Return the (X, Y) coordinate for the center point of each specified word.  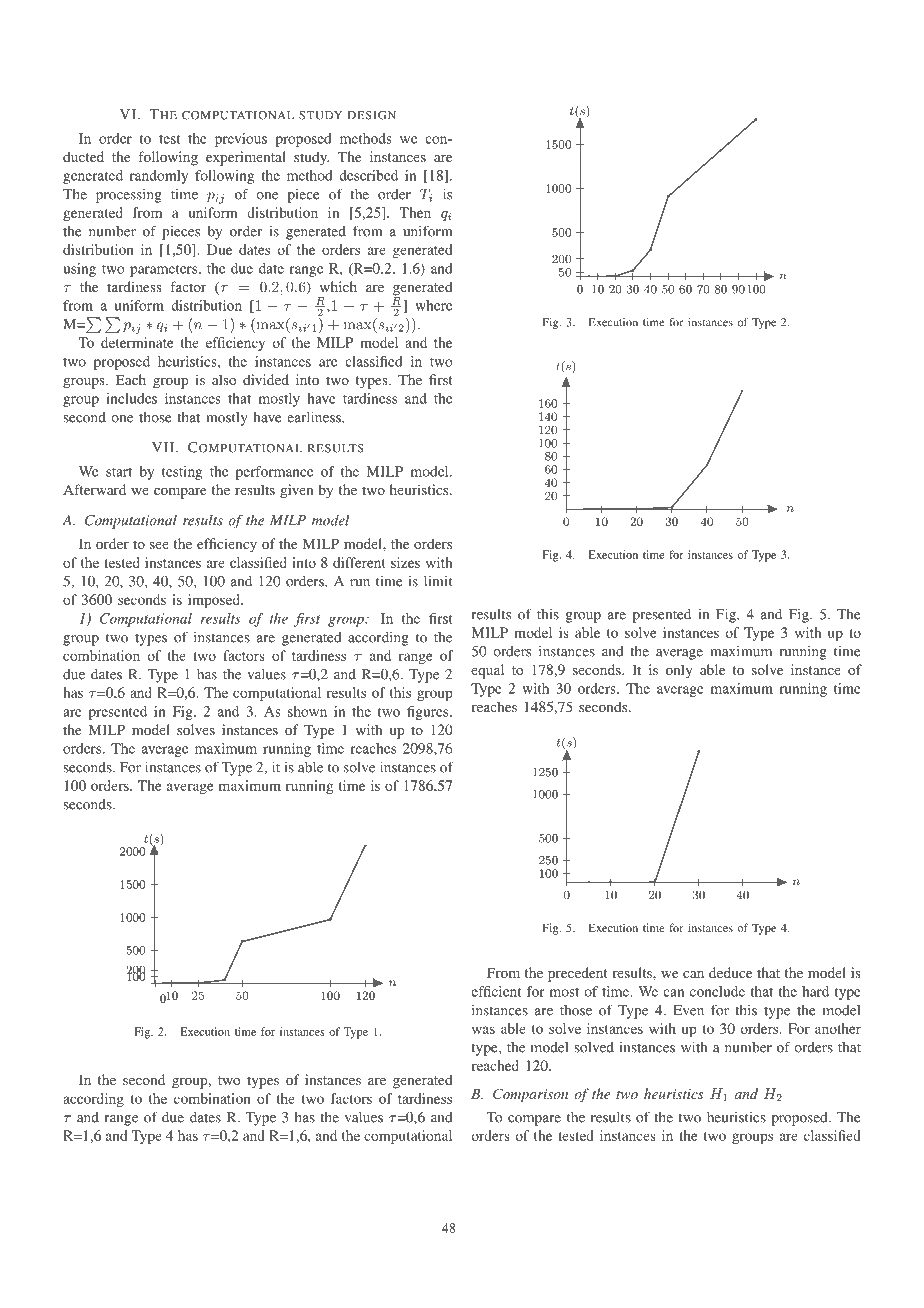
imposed (215, 601)
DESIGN (372, 115)
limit (438, 581)
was (483, 1030)
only (679, 671)
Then (415, 212)
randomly (159, 177)
